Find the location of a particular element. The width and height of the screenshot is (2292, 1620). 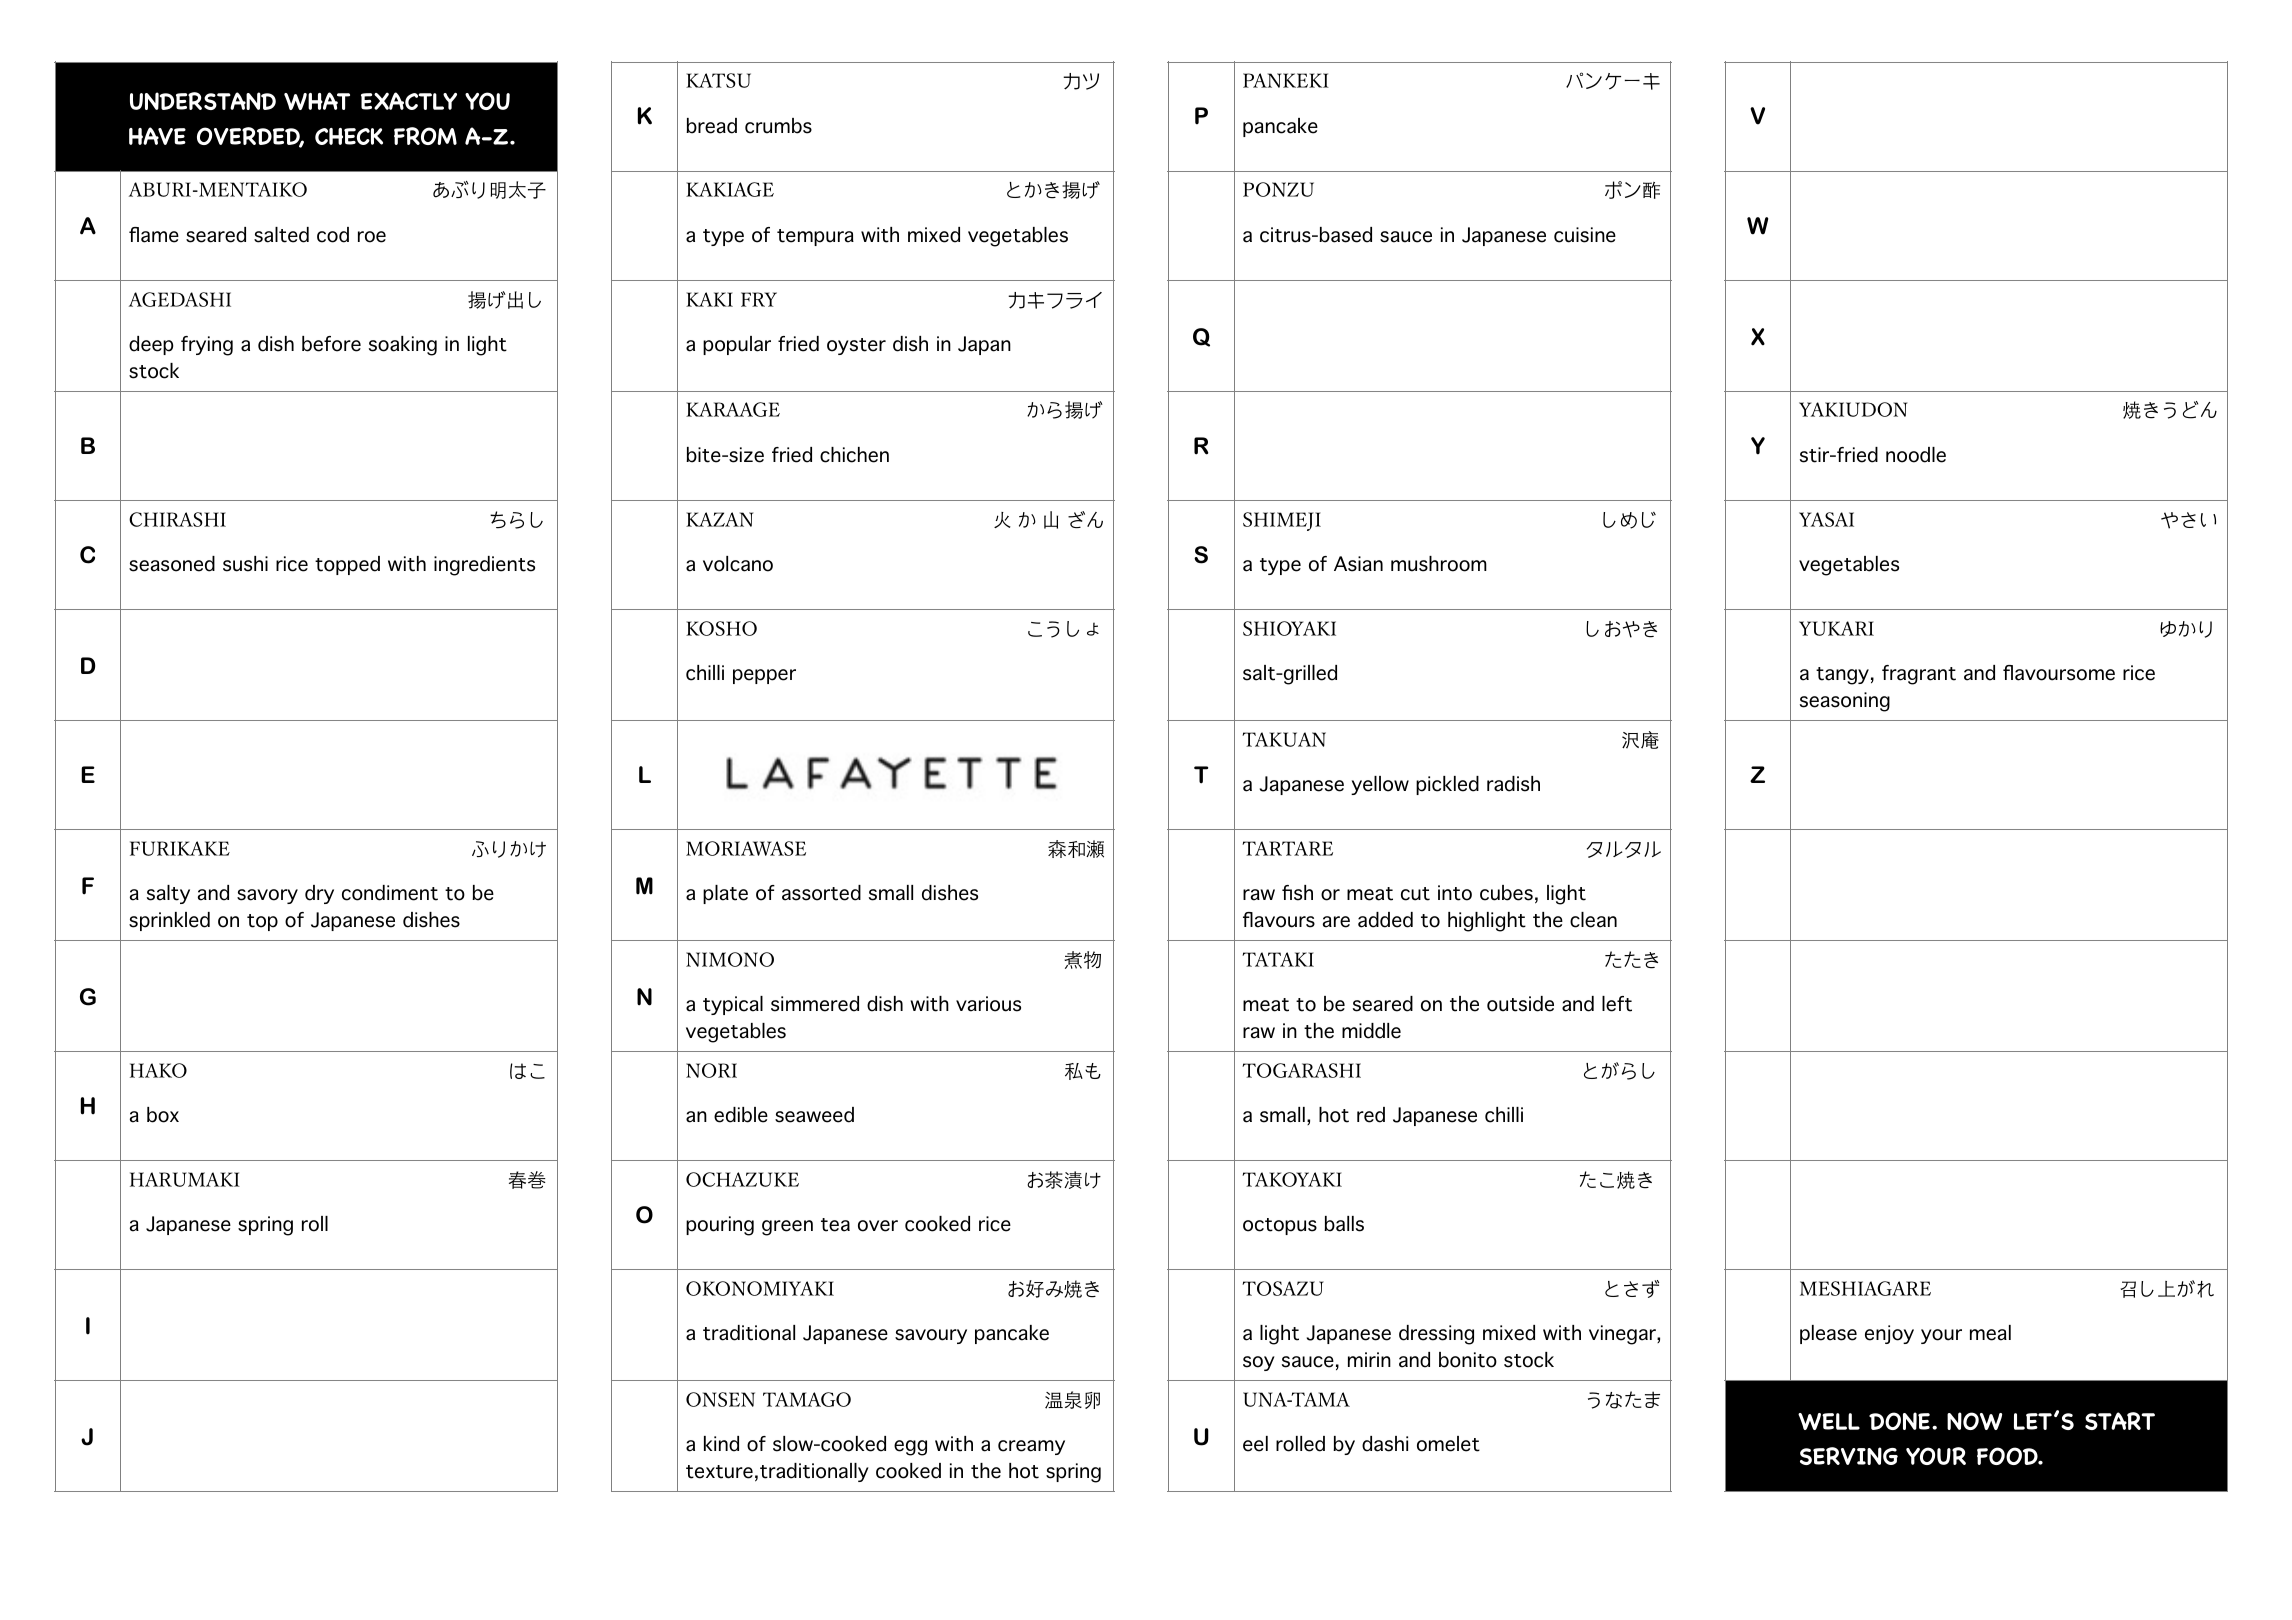

various is located at coordinates (988, 1004).
